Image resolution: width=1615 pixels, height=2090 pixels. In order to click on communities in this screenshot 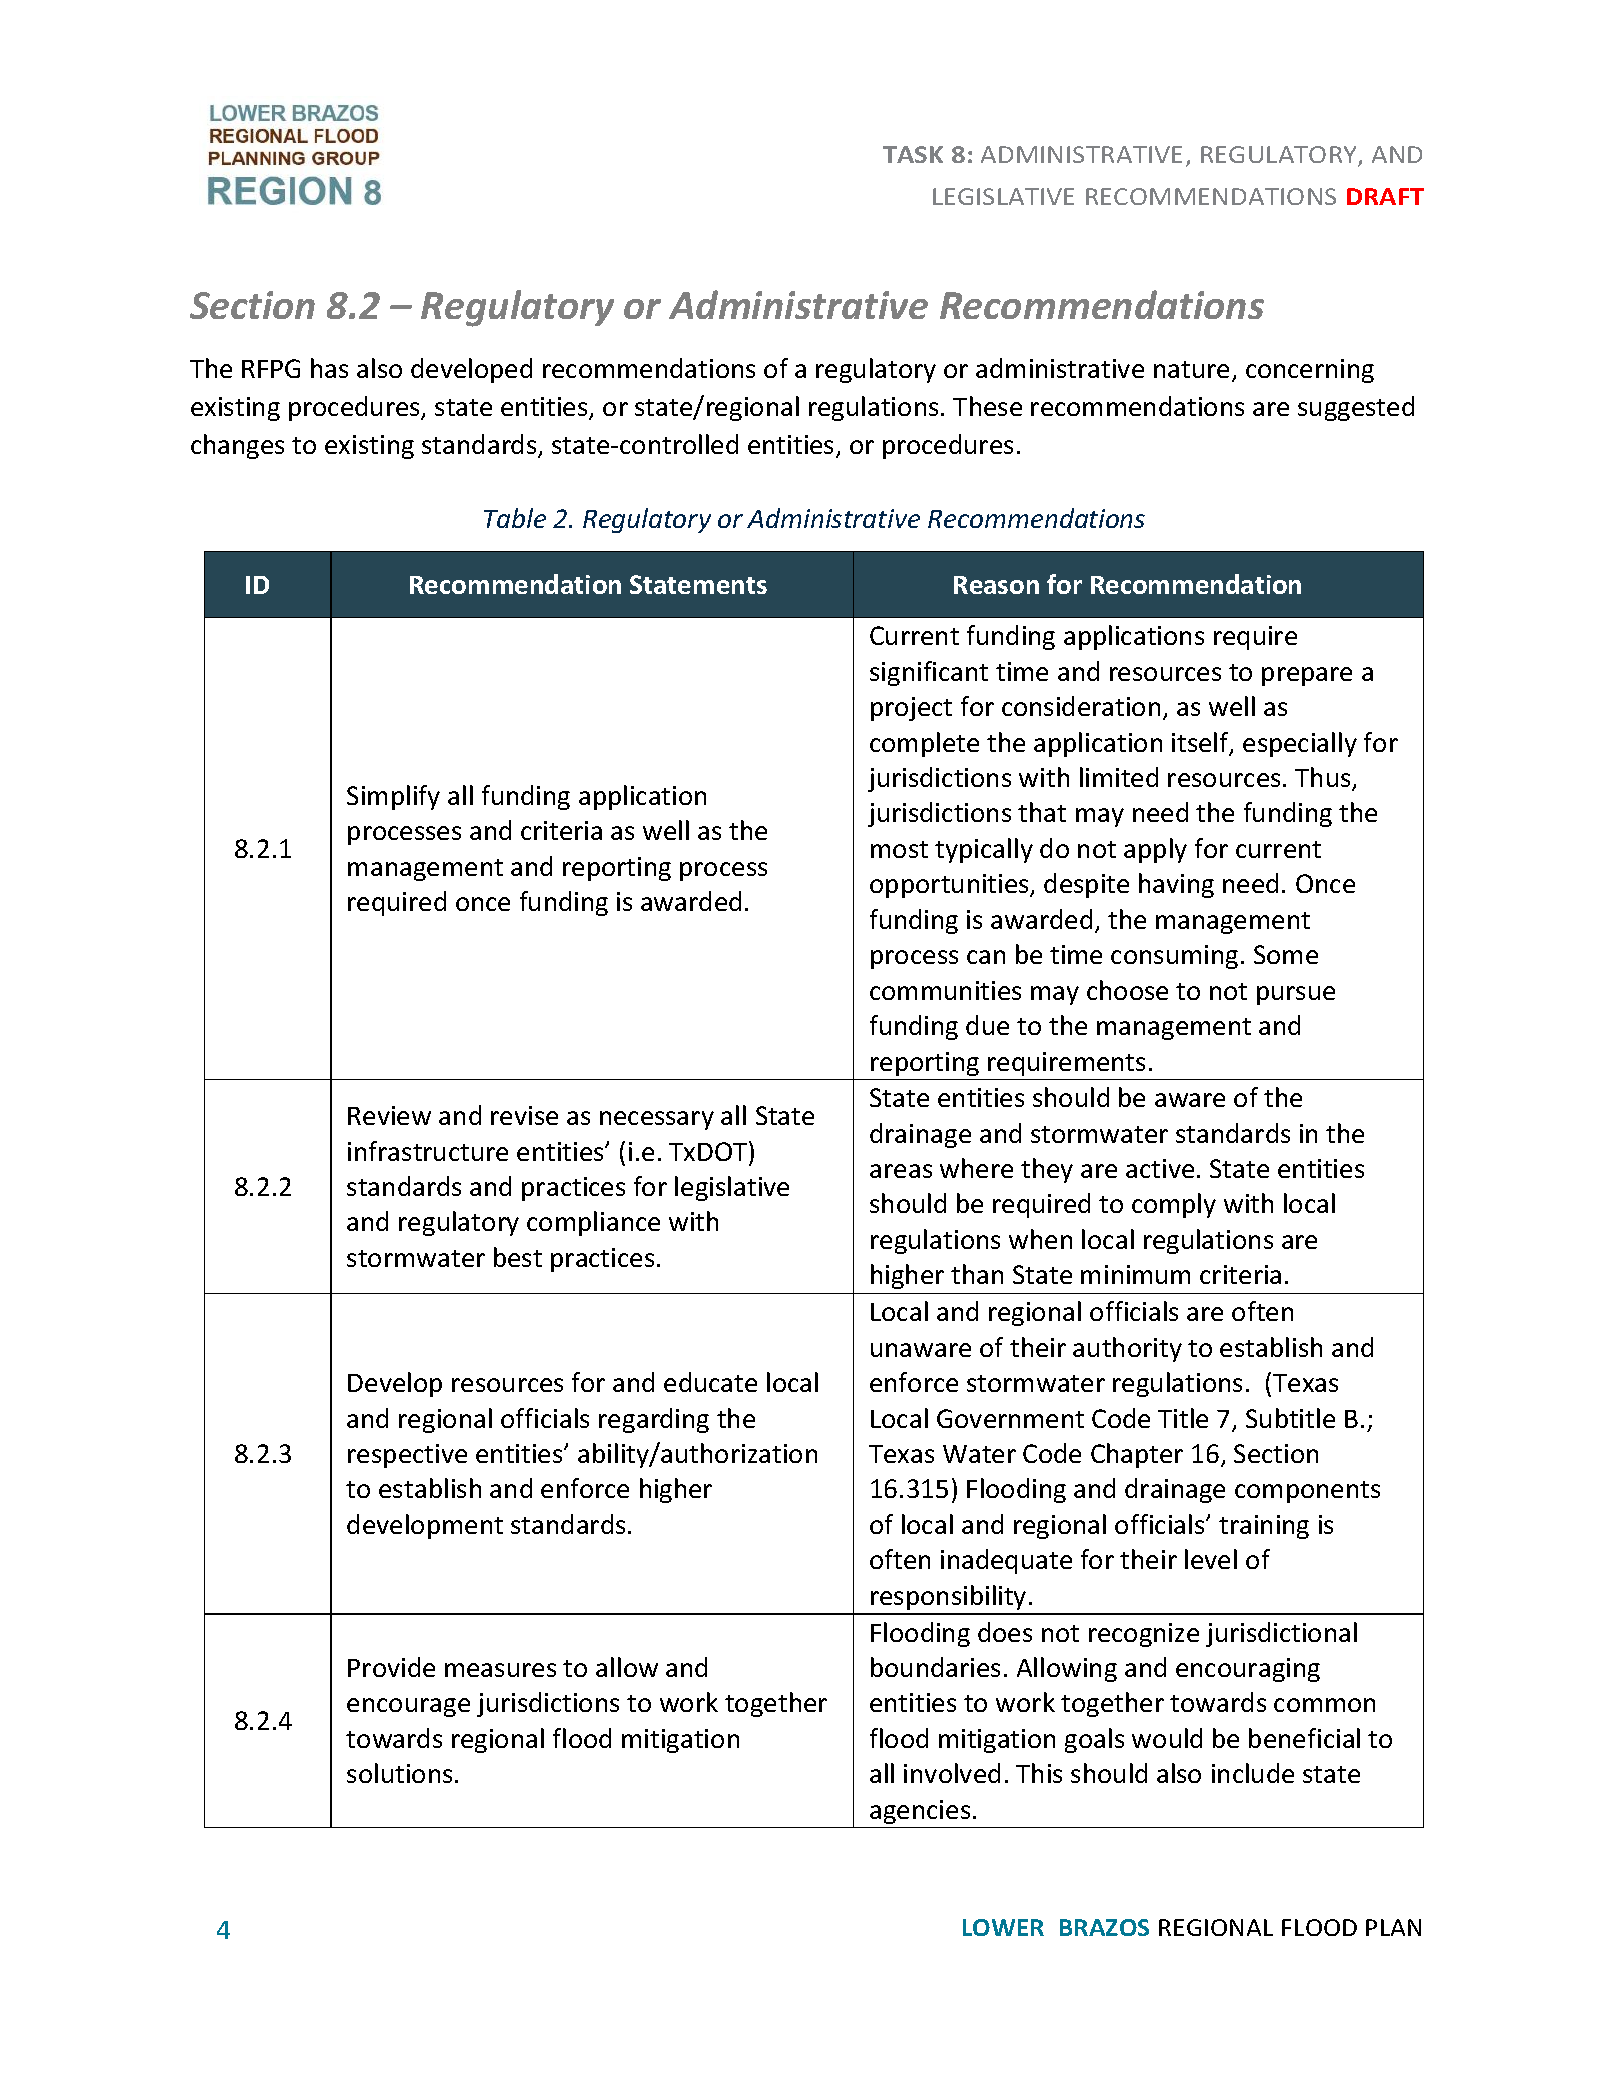, I will do `click(945, 990)`.
